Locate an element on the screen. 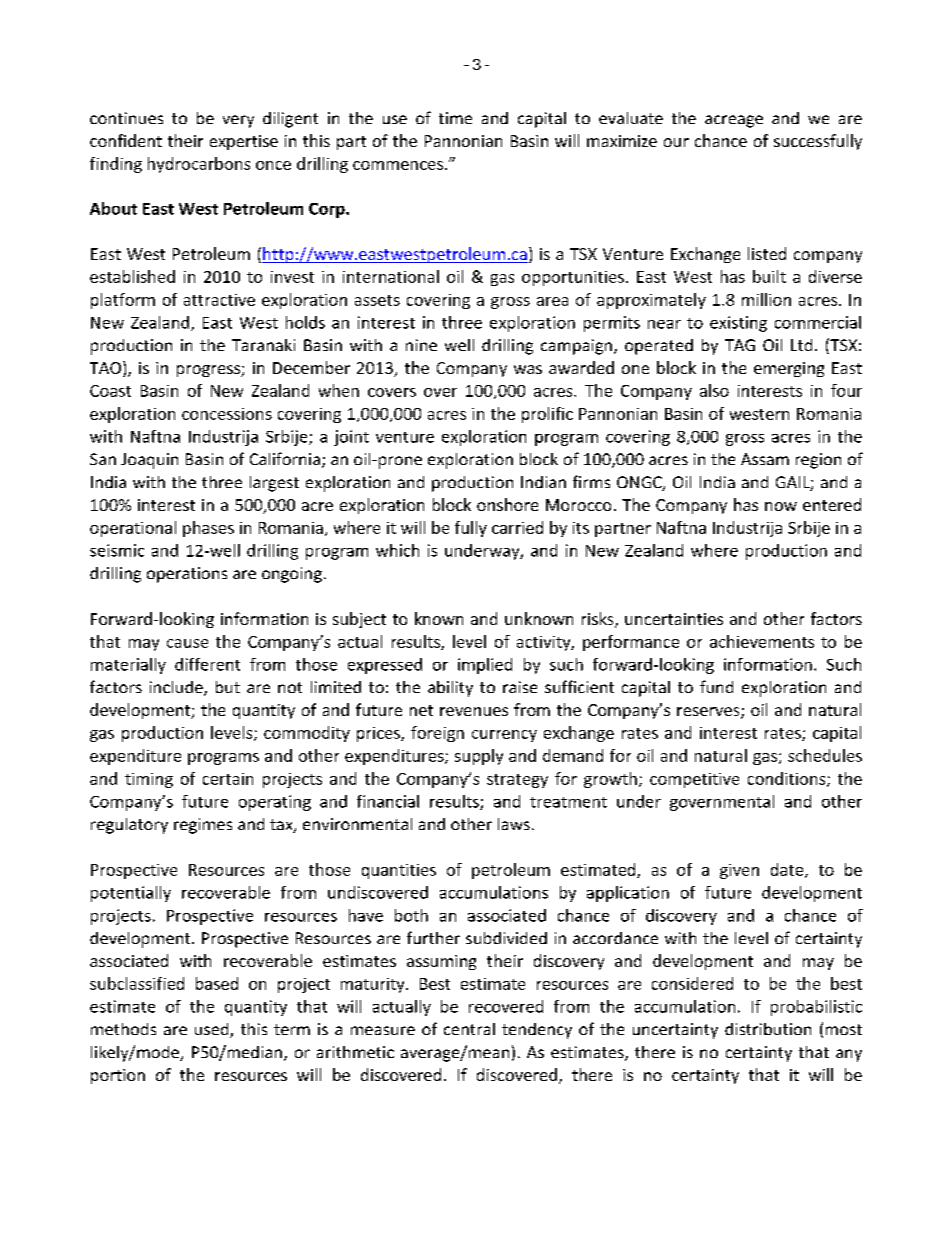 The height and width of the screenshot is (1233, 952). hydrocarbons is located at coordinates (199, 165).
